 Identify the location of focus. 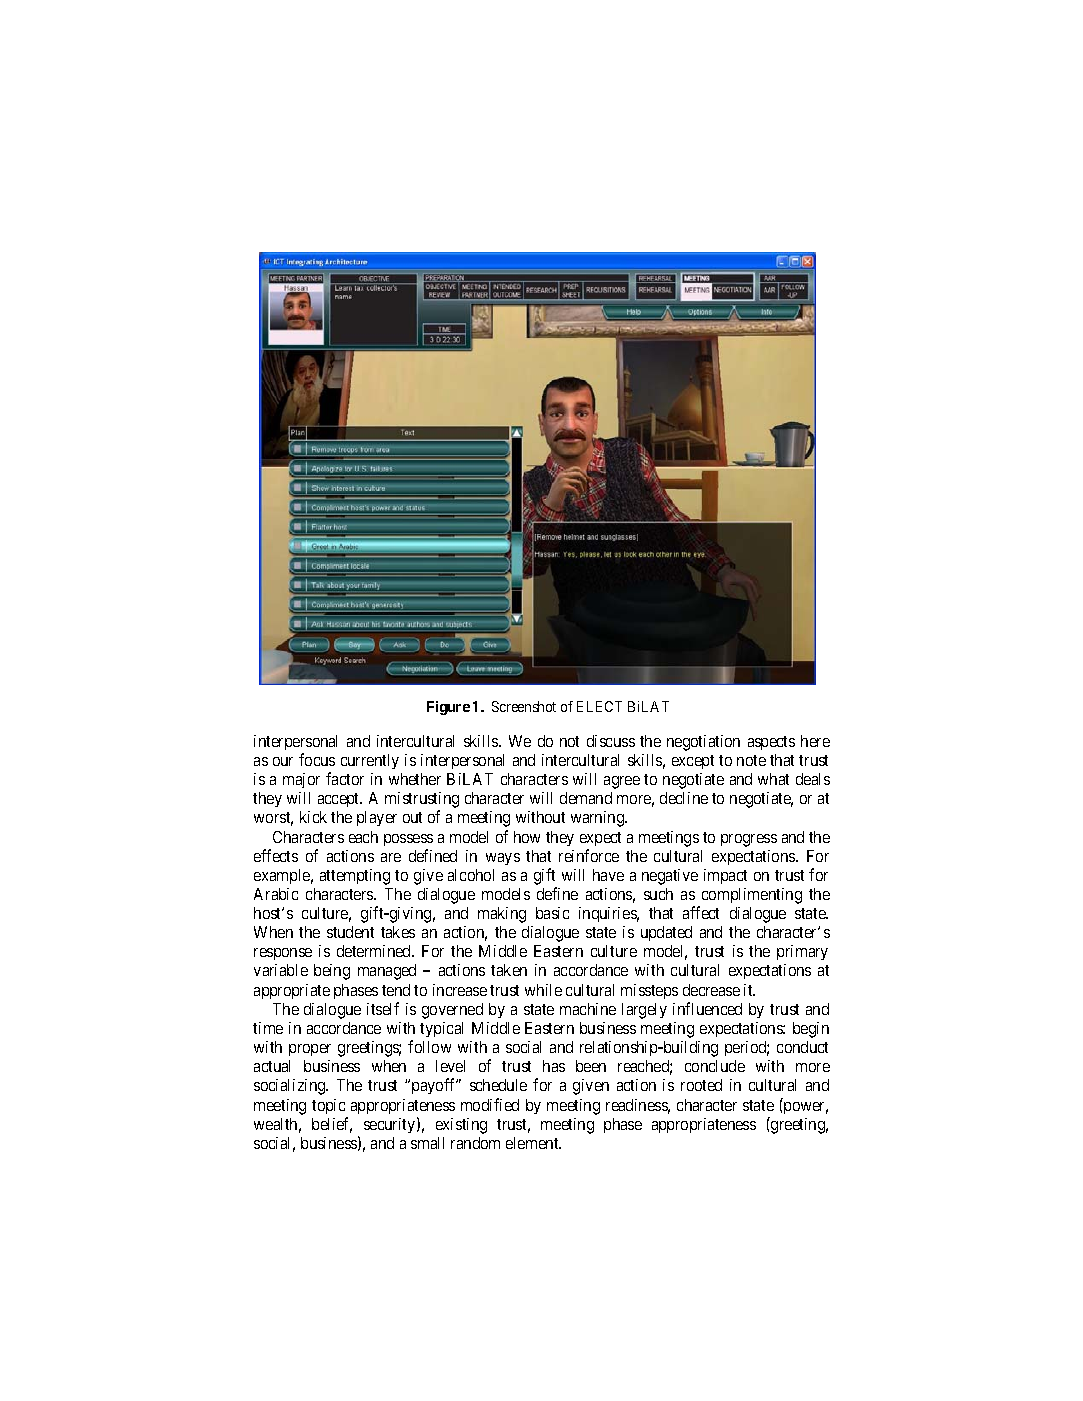
(317, 759).
